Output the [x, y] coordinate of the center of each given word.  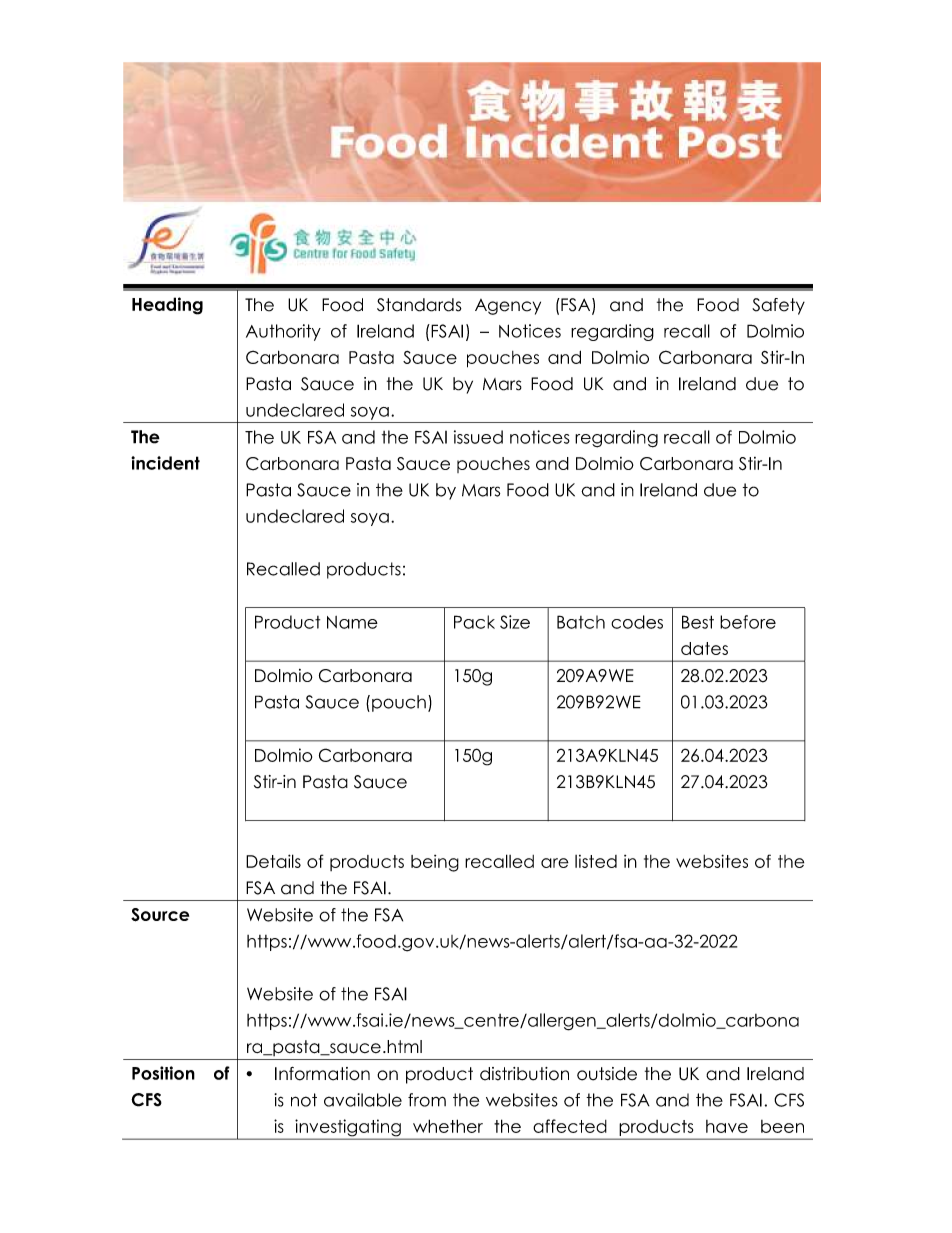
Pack [474, 622]
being [435, 863]
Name [352, 622]
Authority [283, 332]
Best [698, 622]
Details [273, 861]
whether [448, 1126]
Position [163, 1073]
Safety [778, 306]
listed [596, 861]
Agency [508, 307]
